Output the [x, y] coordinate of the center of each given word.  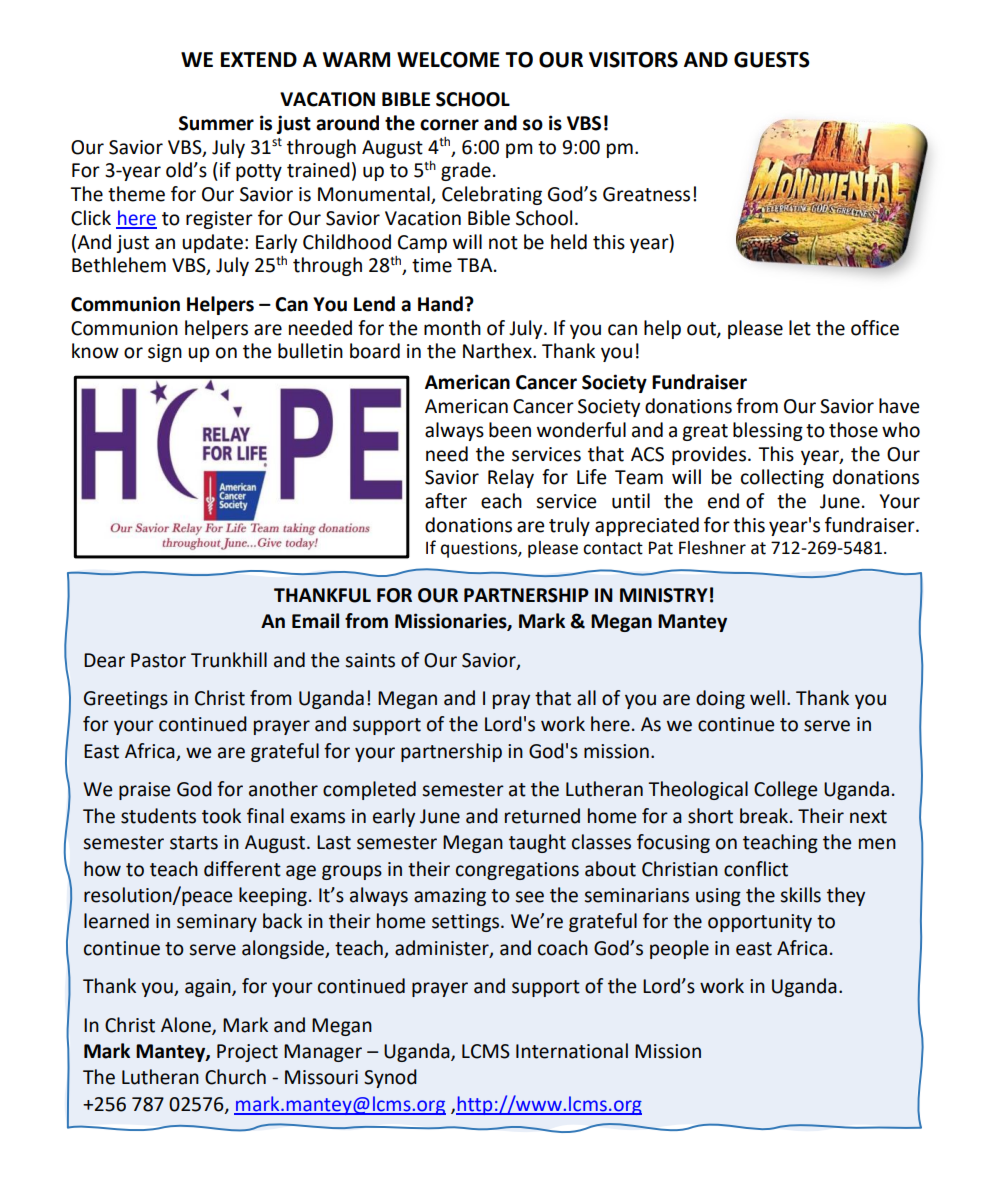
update [212, 243]
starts [194, 843]
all [586, 698]
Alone [187, 1025]
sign [165, 353]
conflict [756, 869]
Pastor [158, 660]
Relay [511, 478]
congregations [517, 871]
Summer [216, 123]
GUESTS [772, 60]
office [875, 328]
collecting [782, 478]
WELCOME [448, 60]
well [767, 698]
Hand [440, 304]
